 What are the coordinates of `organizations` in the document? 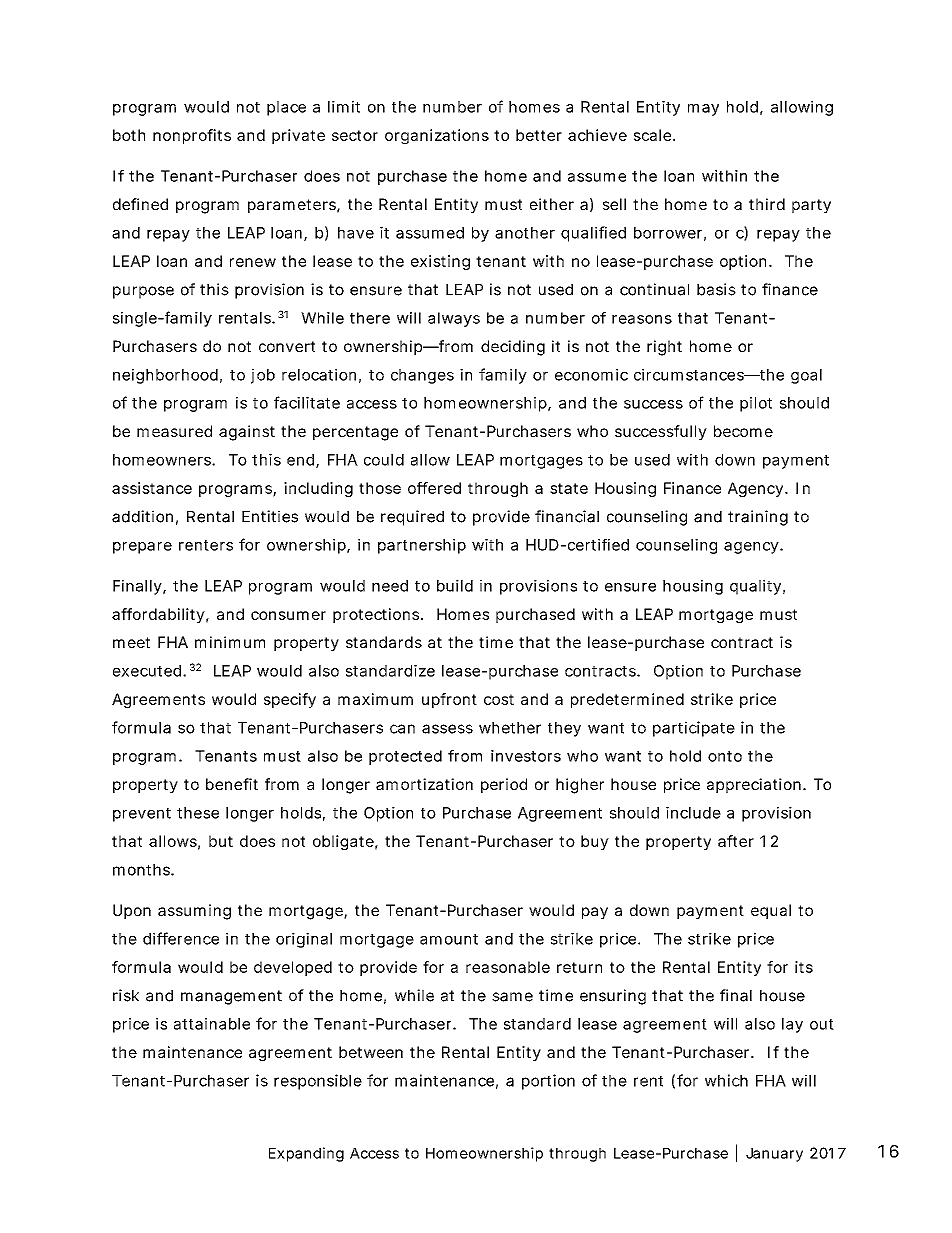 It's located at (437, 136).
